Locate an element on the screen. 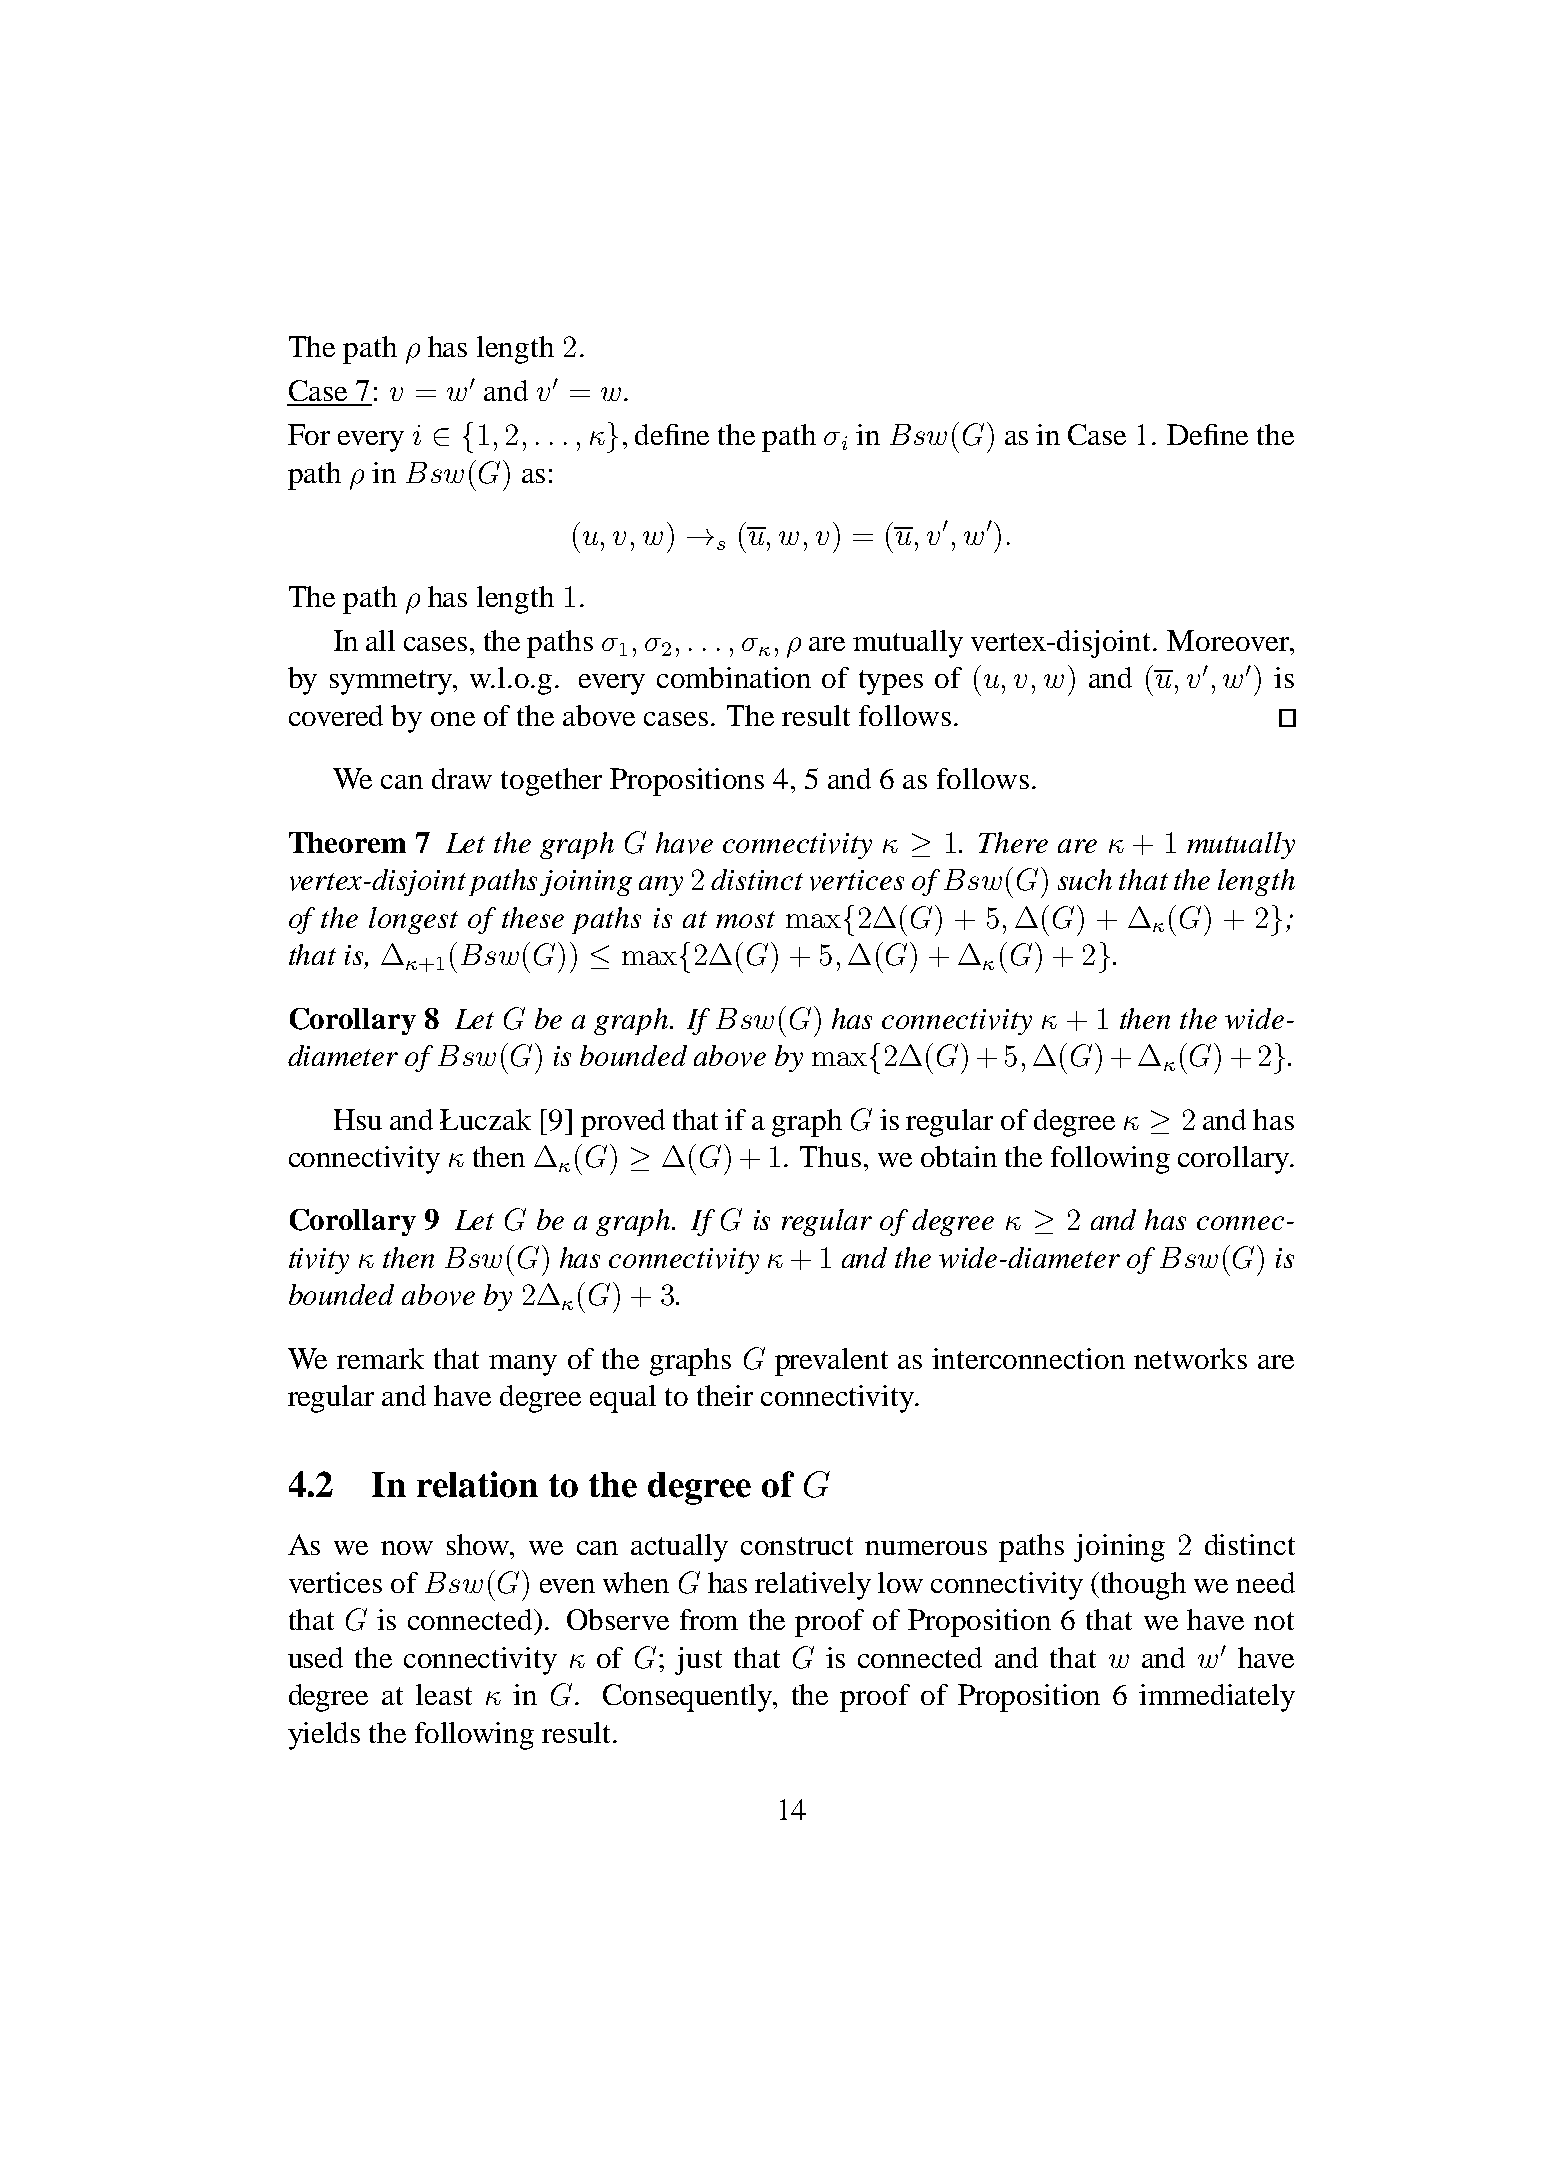 This screenshot has height=2183, width=1543. most is located at coordinates (745, 919).
